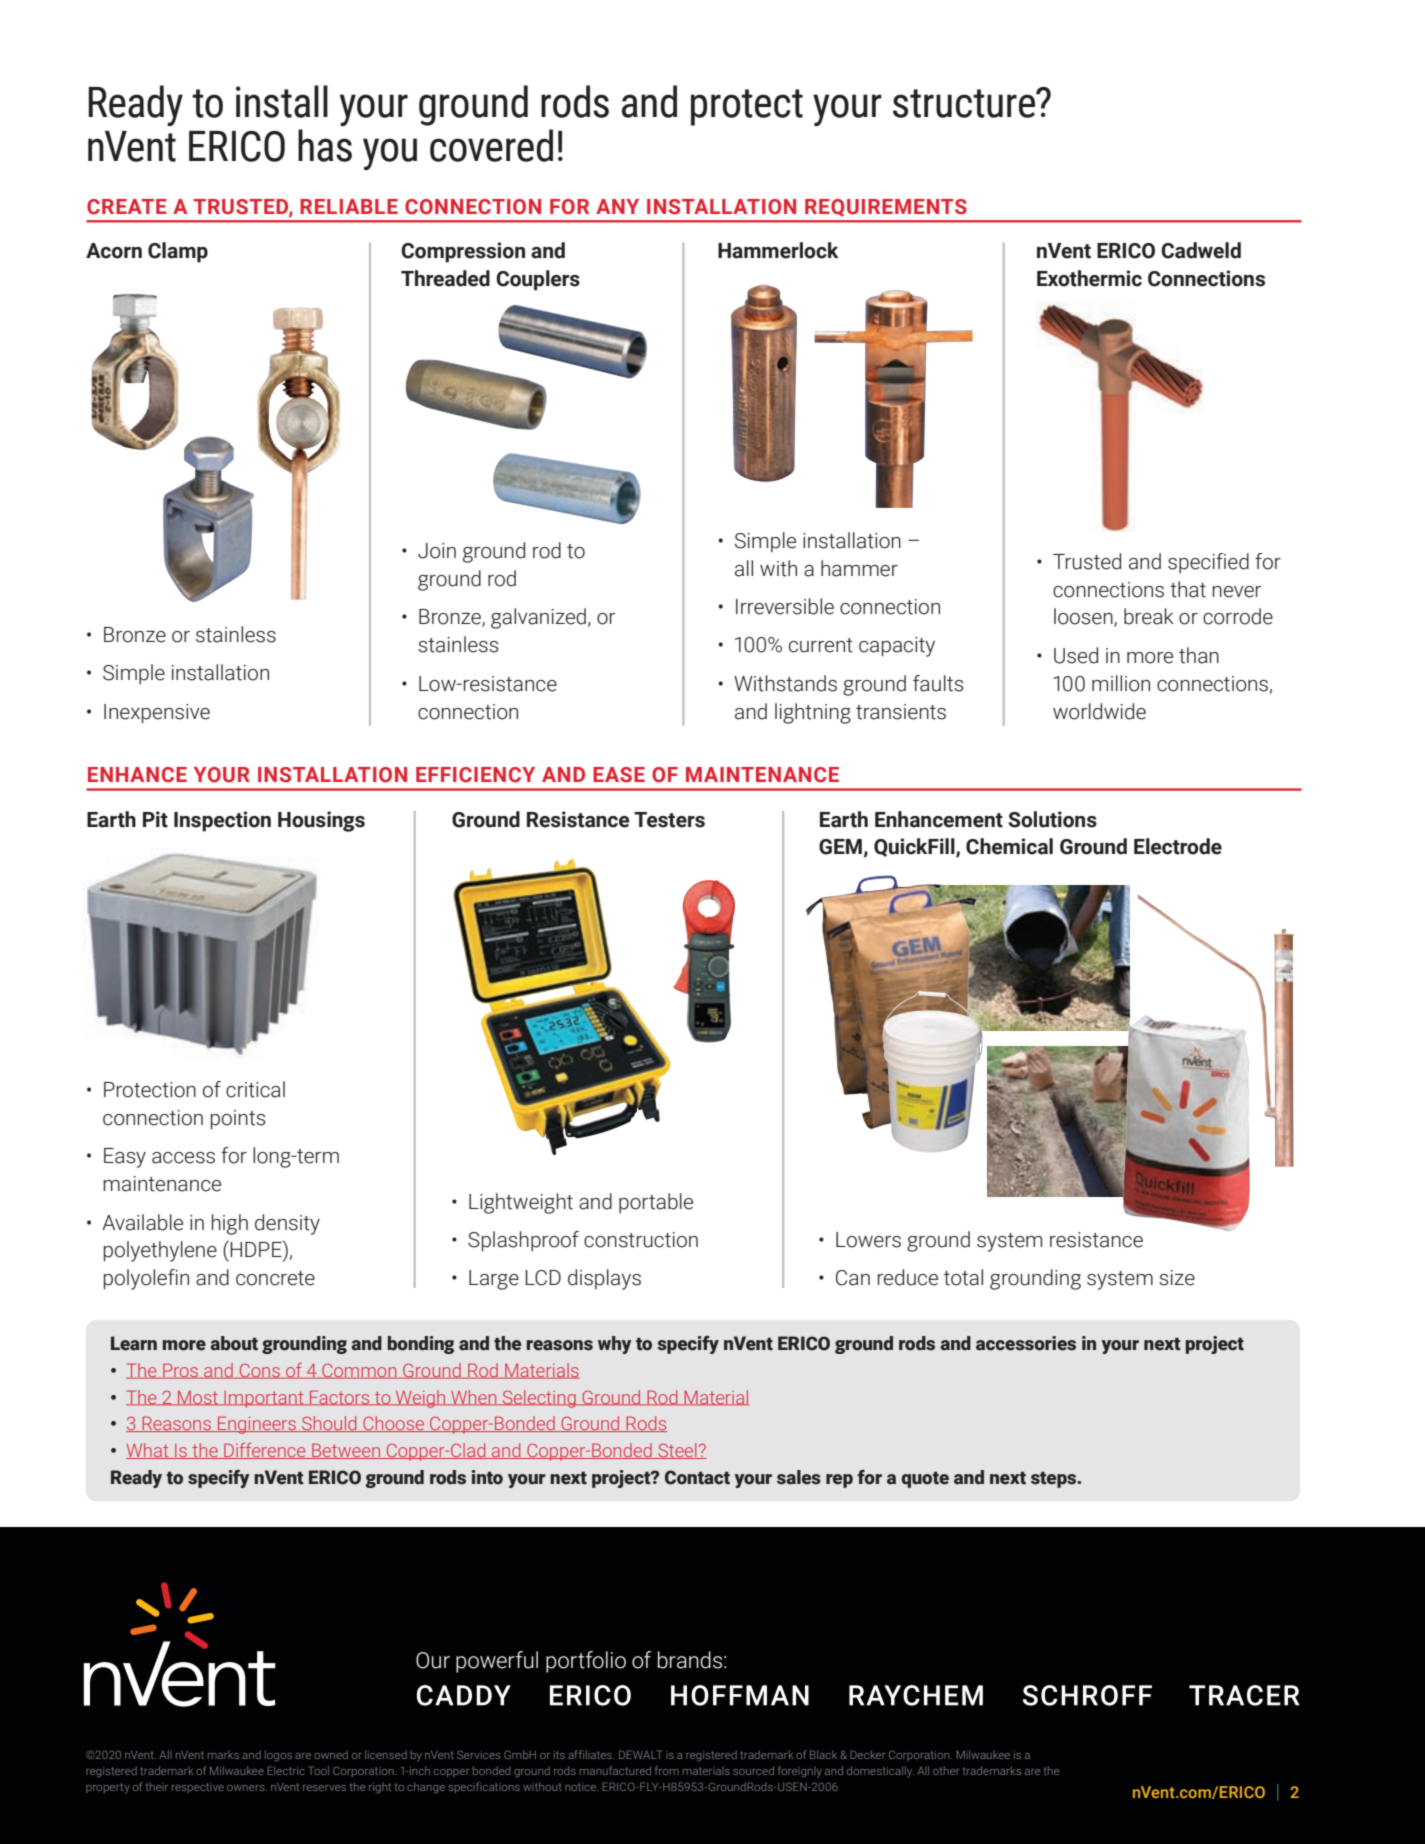  Describe the element at coordinates (222, 821) in the page. I see `Inspection` at that location.
